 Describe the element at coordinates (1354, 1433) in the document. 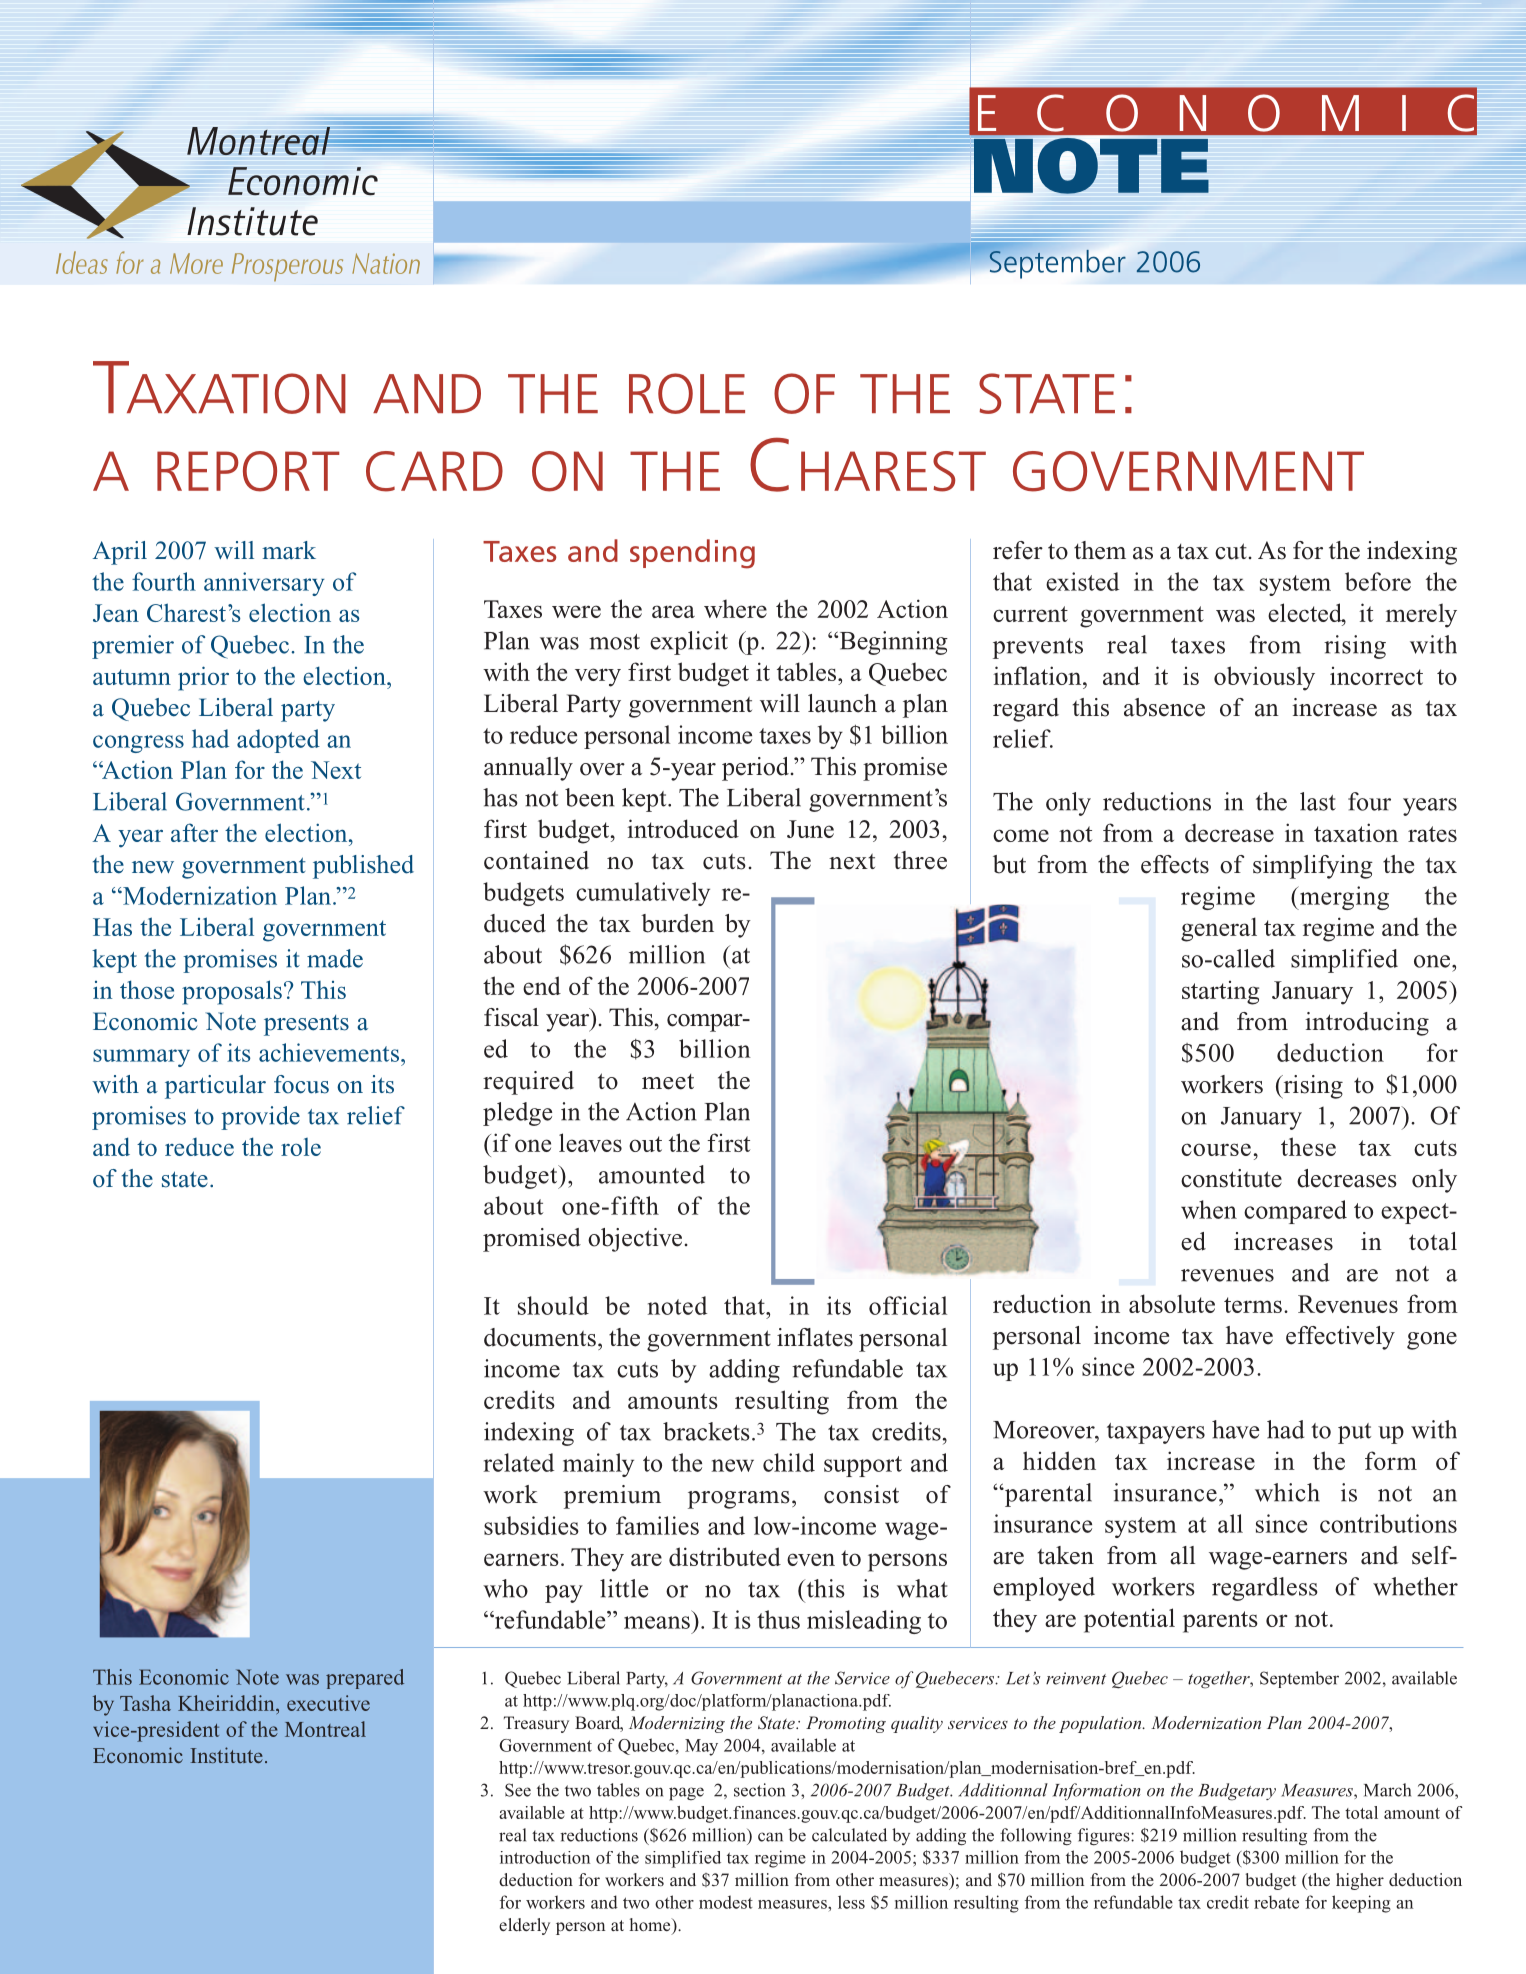

I see `put` at that location.
